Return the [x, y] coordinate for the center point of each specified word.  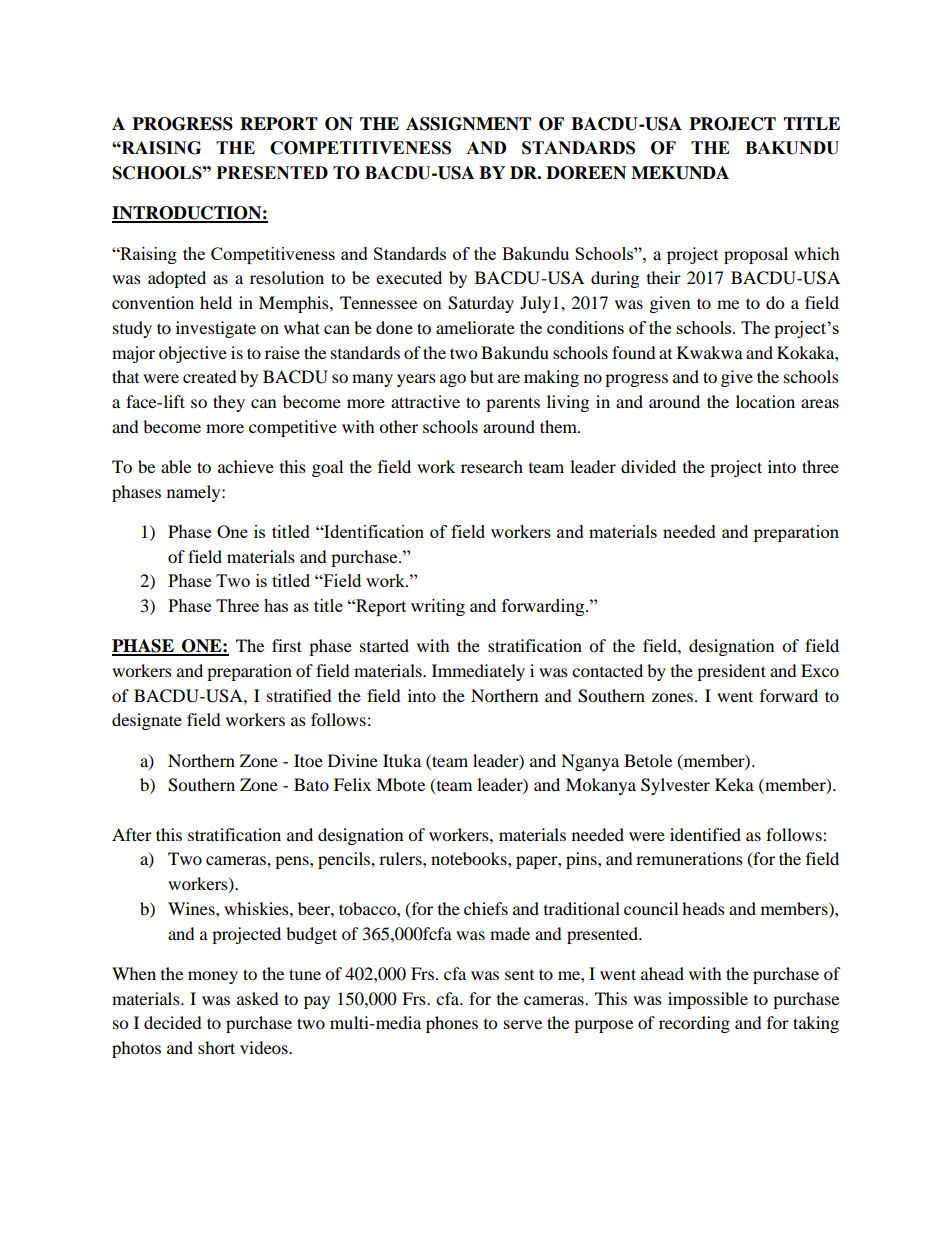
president [731, 672]
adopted [177, 279]
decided [173, 1022]
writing [438, 607]
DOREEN [586, 173]
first [287, 645]
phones [452, 1024]
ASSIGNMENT [468, 124]
